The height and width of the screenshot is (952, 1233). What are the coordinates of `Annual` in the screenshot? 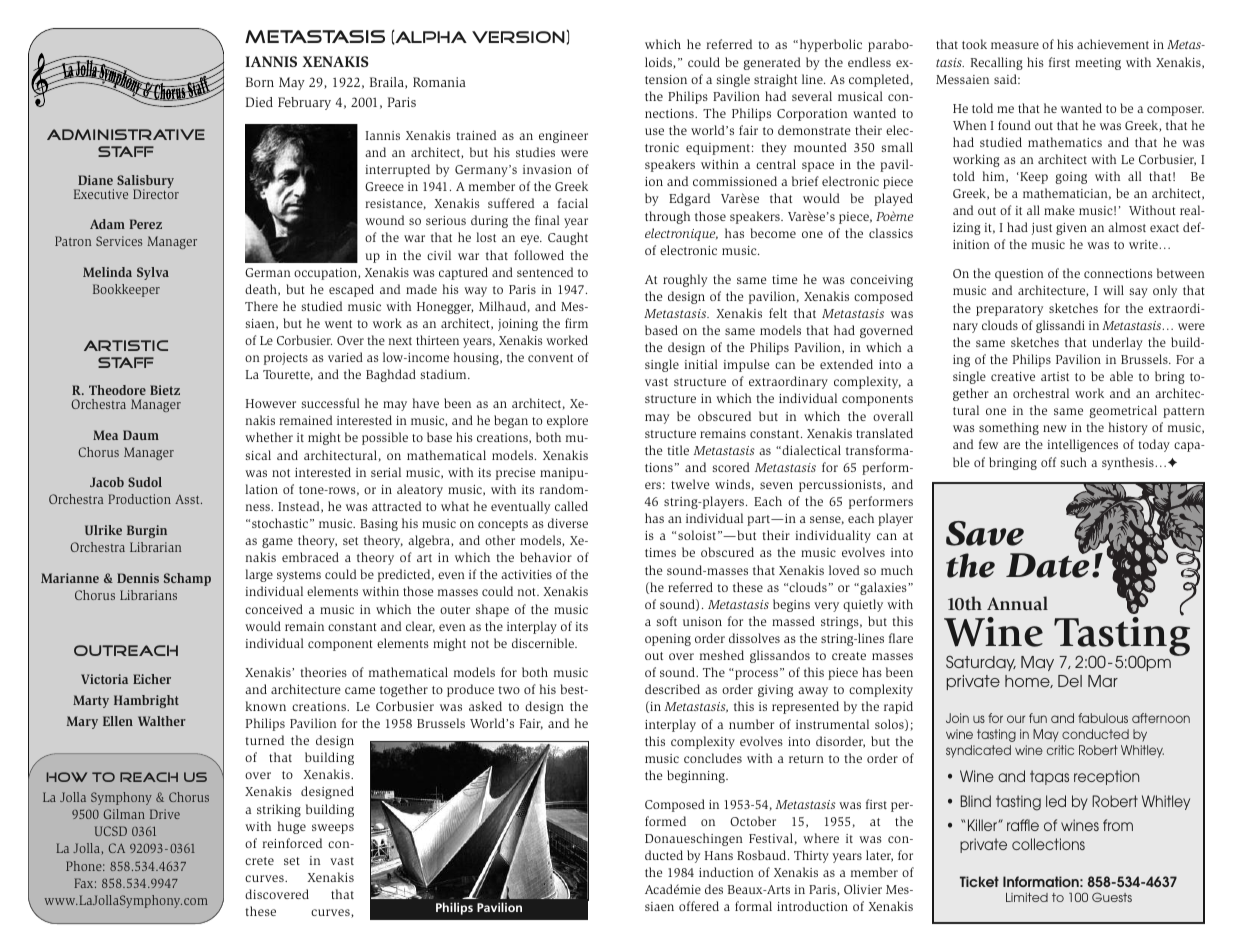 It's located at (1017, 603).
